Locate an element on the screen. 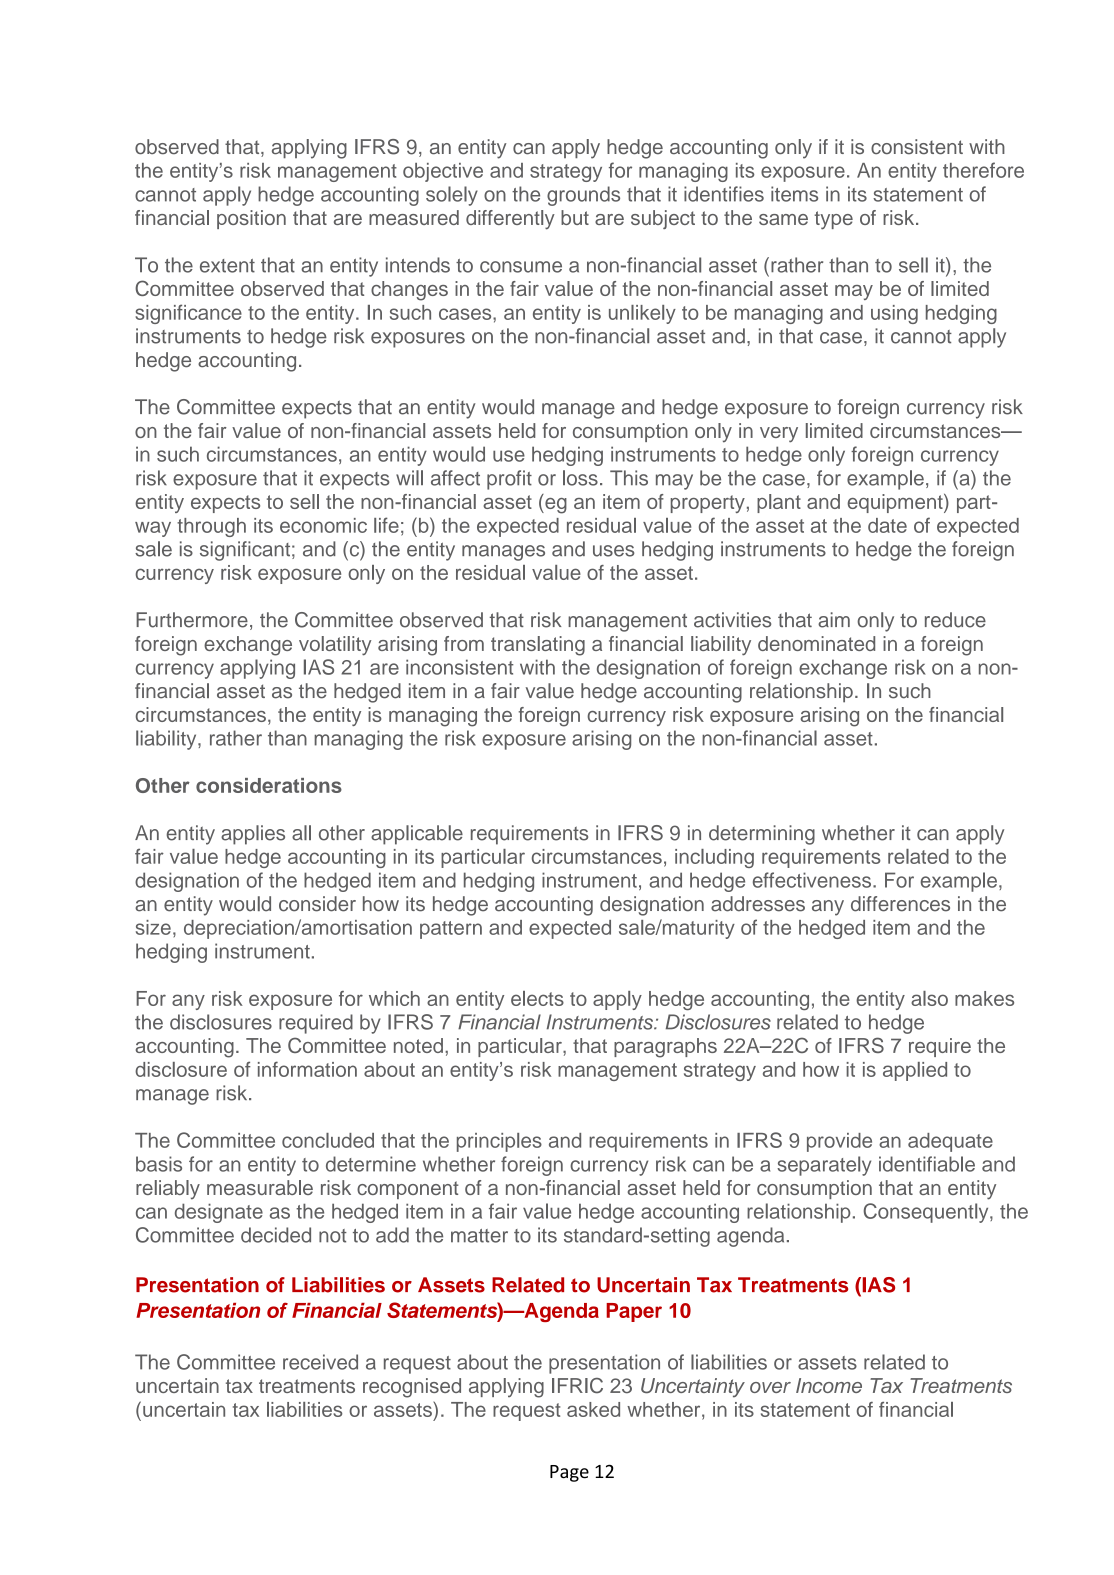  received is located at coordinates (320, 1362).
